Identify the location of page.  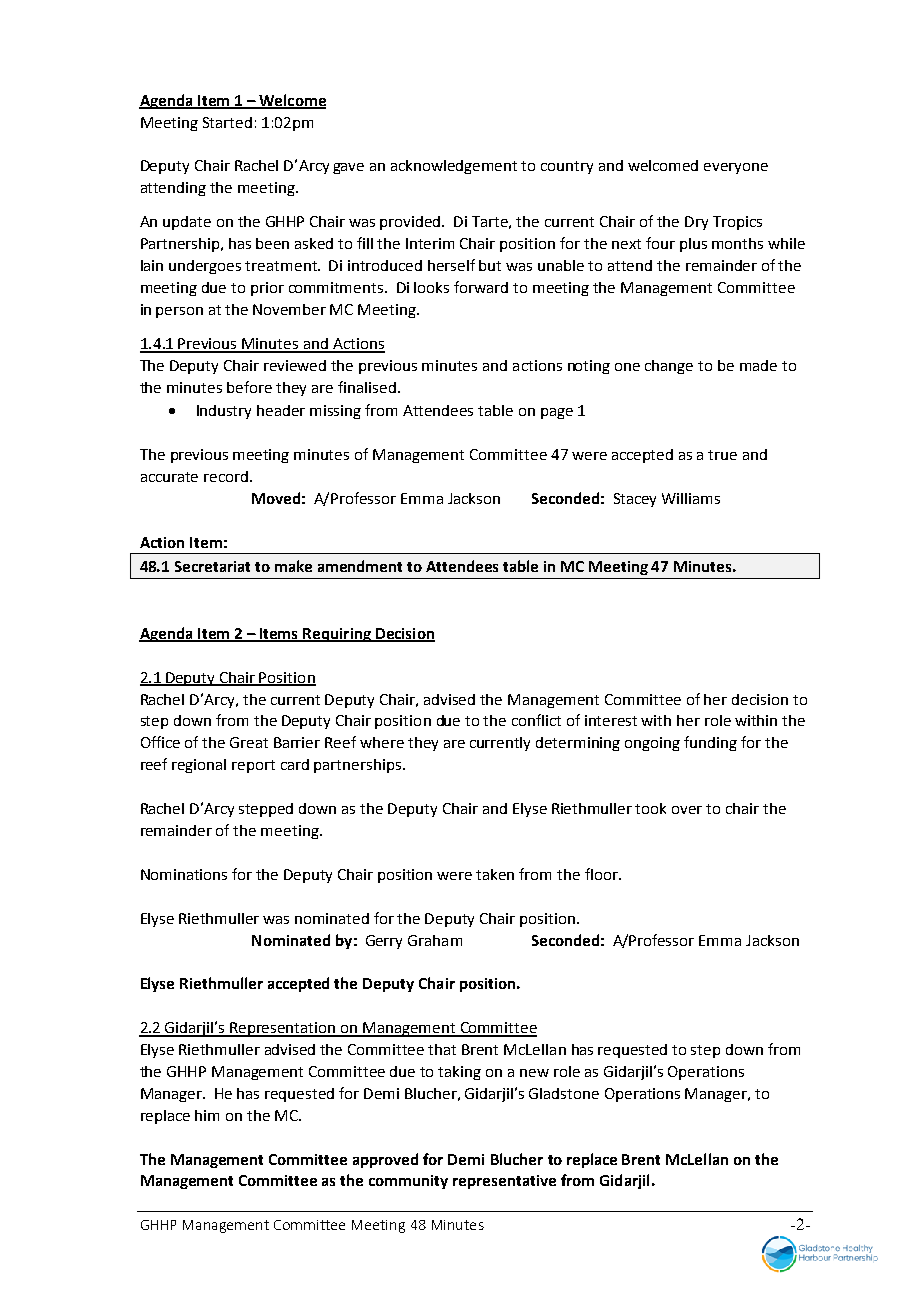
(557, 413).
